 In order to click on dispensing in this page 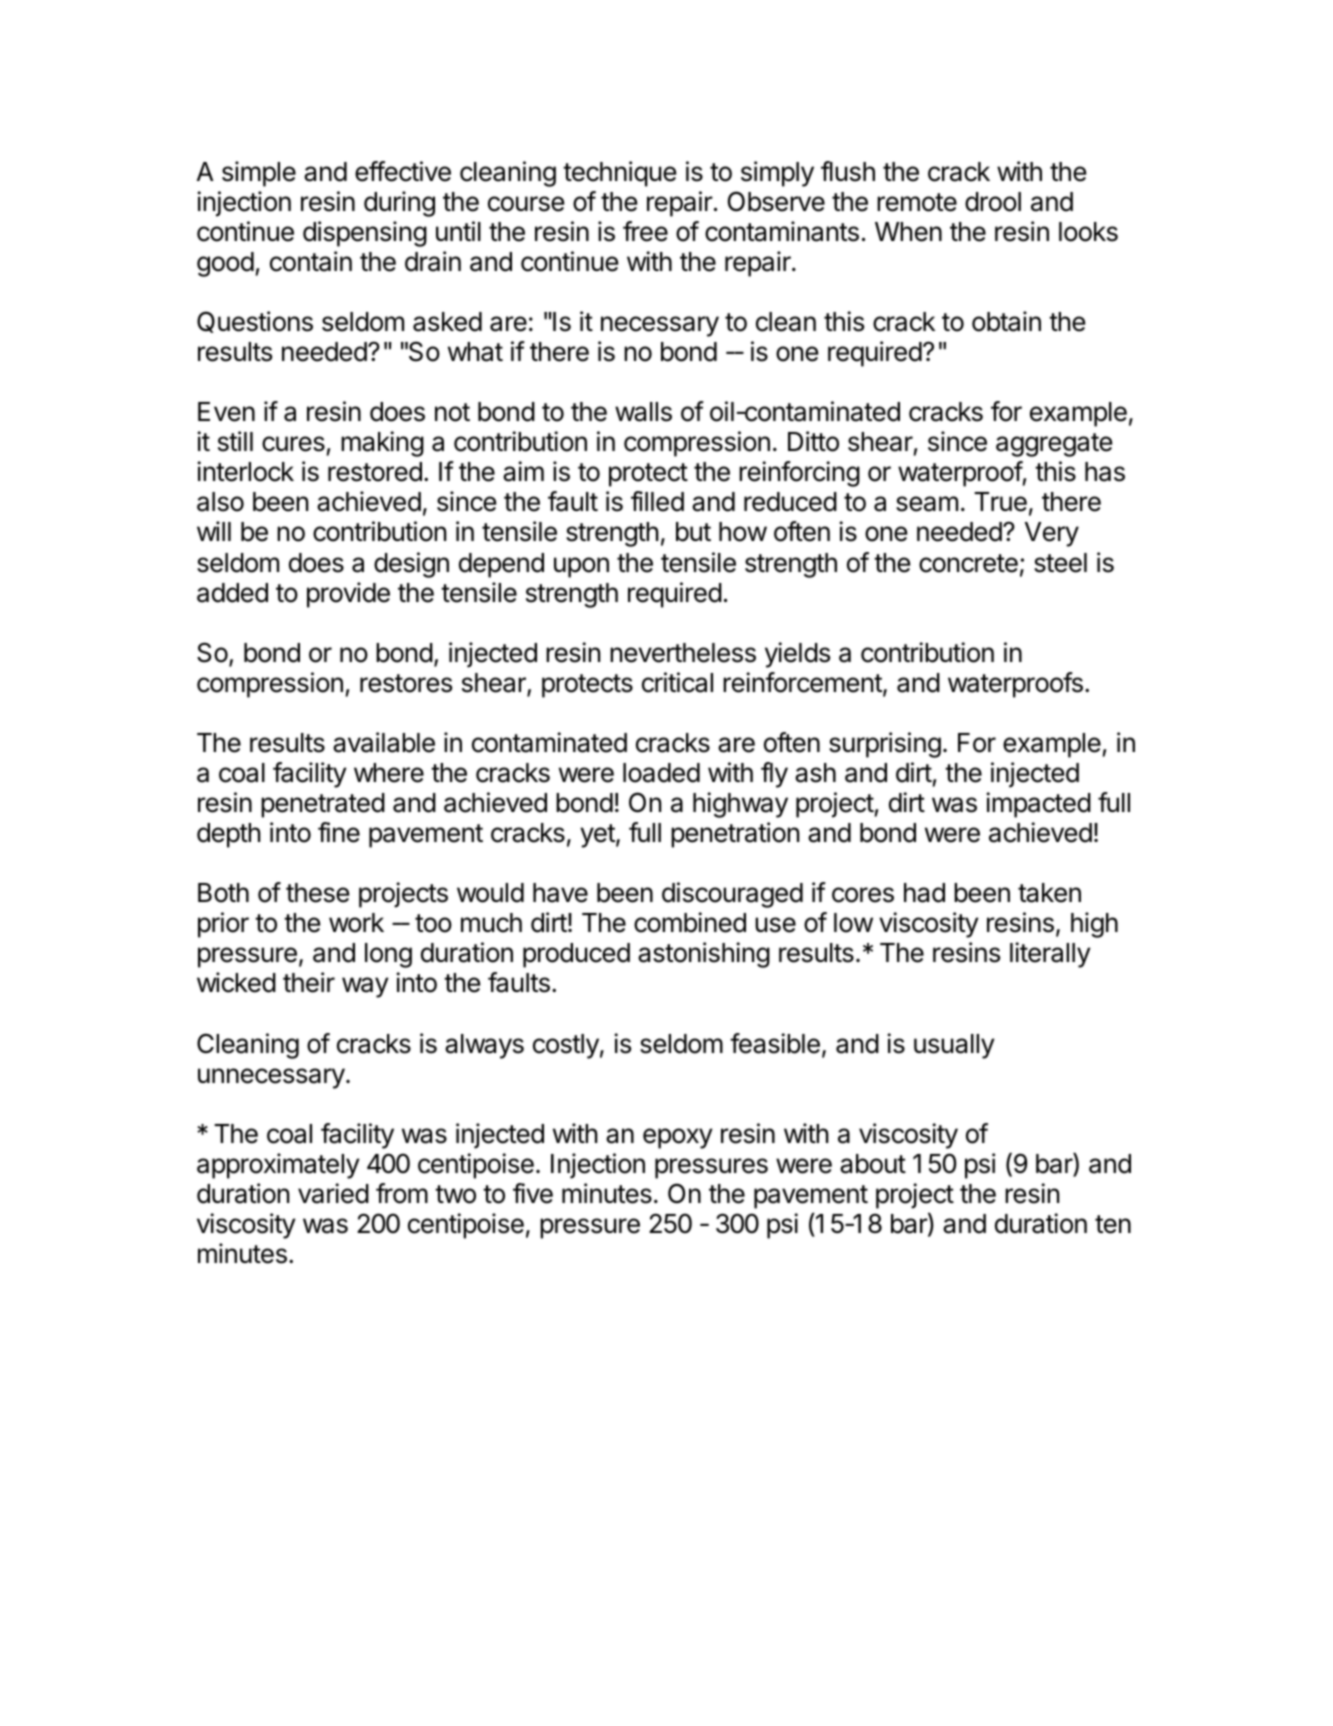, I will do `click(365, 234)`.
